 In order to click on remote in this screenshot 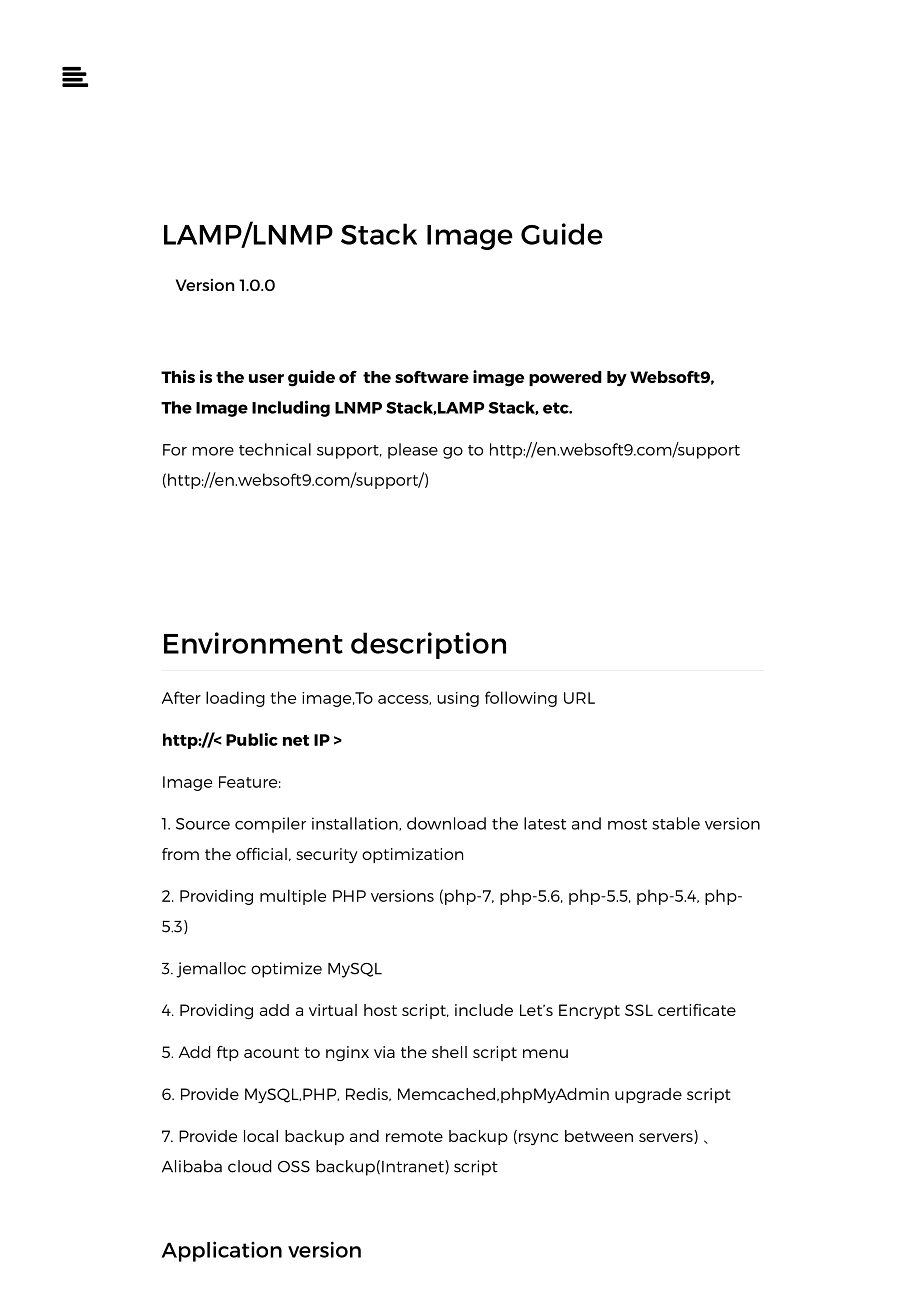, I will do `click(414, 1136)`.
